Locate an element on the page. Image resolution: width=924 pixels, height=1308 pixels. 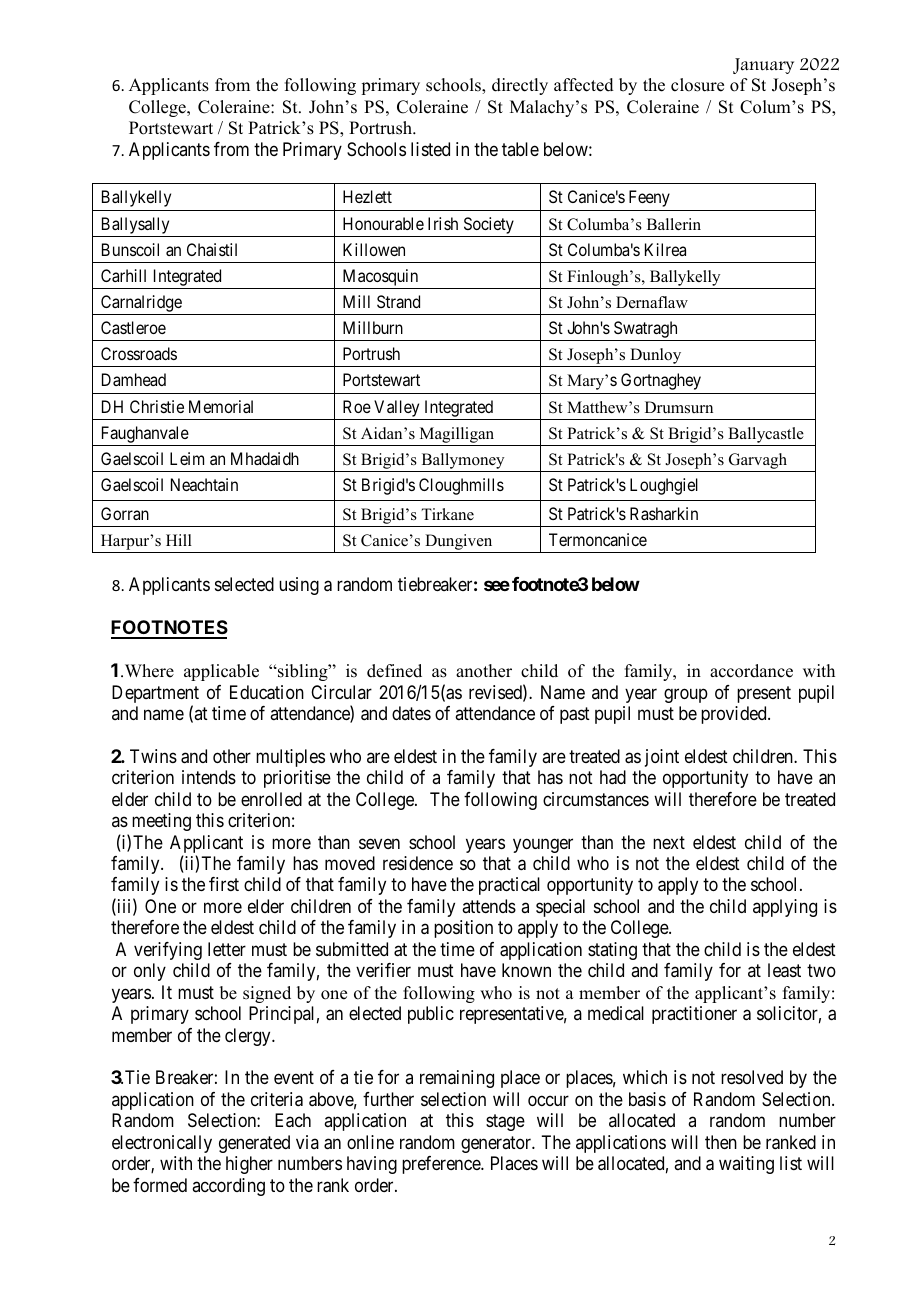
Valley is located at coordinates (396, 408).
